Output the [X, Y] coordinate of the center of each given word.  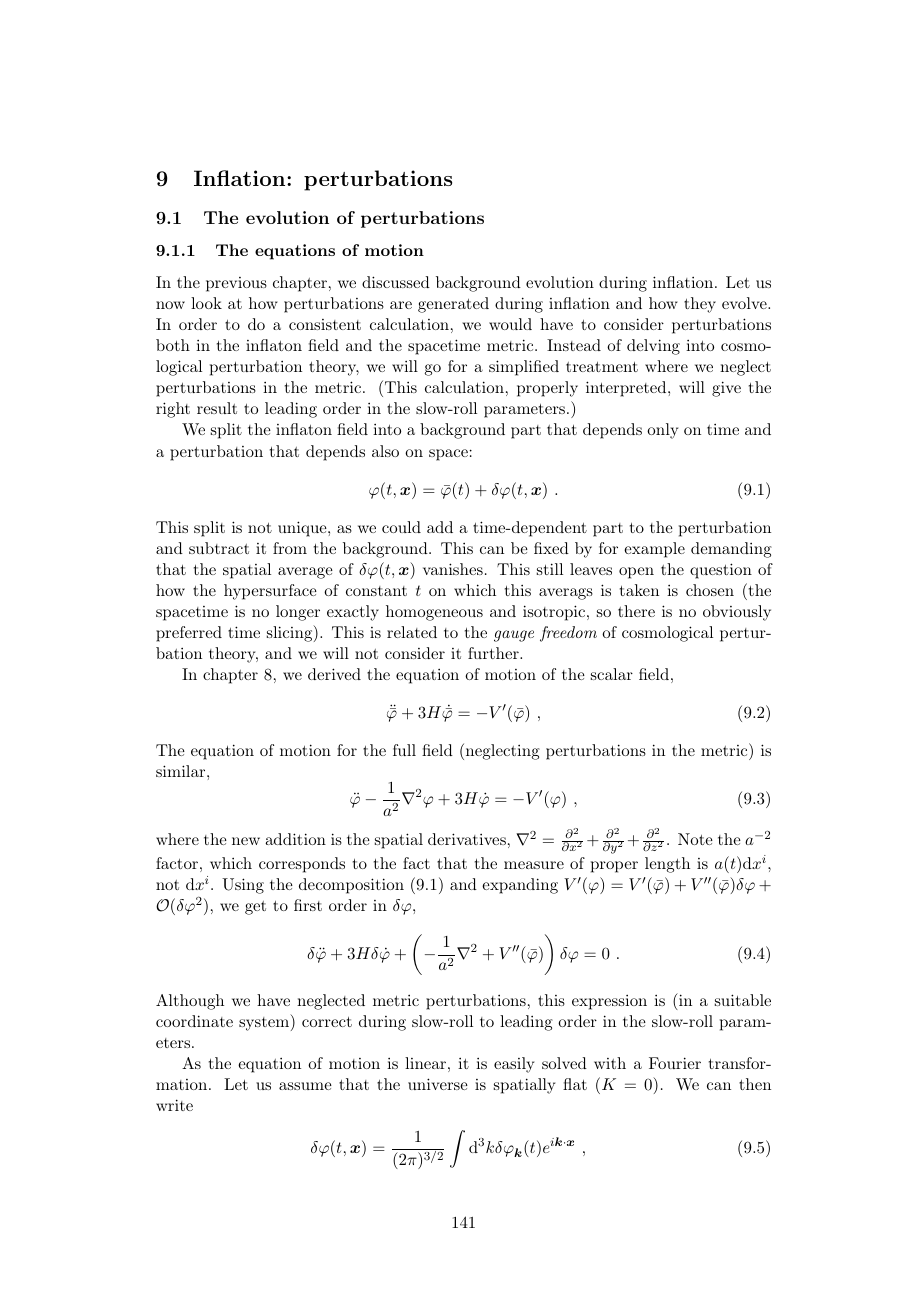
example [654, 550]
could [401, 527]
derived [334, 674]
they [700, 305]
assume [305, 1086]
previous [236, 284]
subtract [219, 548]
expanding [520, 886]
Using [243, 886]
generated [453, 305]
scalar [612, 674]
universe [438, 1084]
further [494, 653]
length [667, 865]
